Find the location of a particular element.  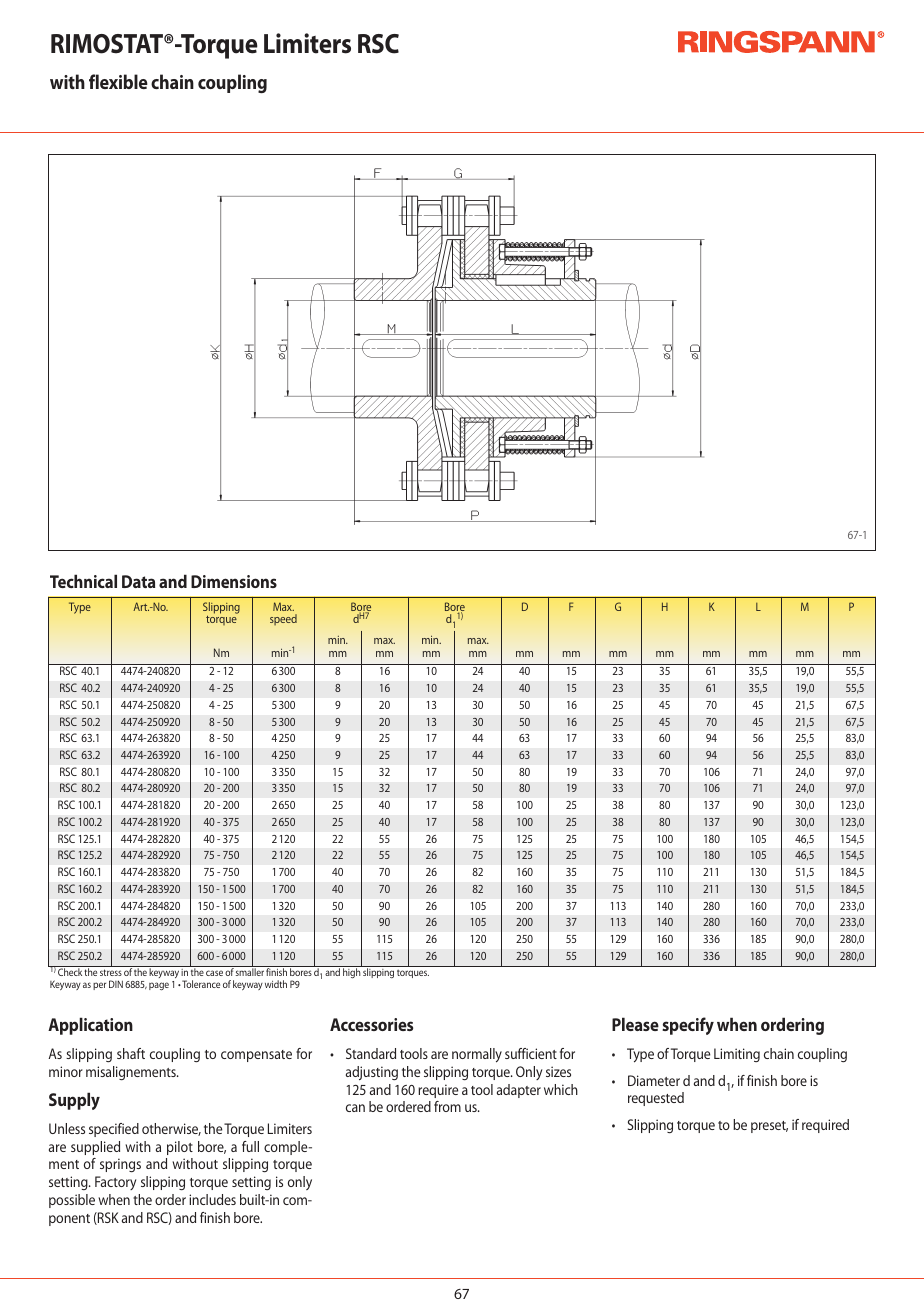

flexible is located at coordinates (118, 81).
